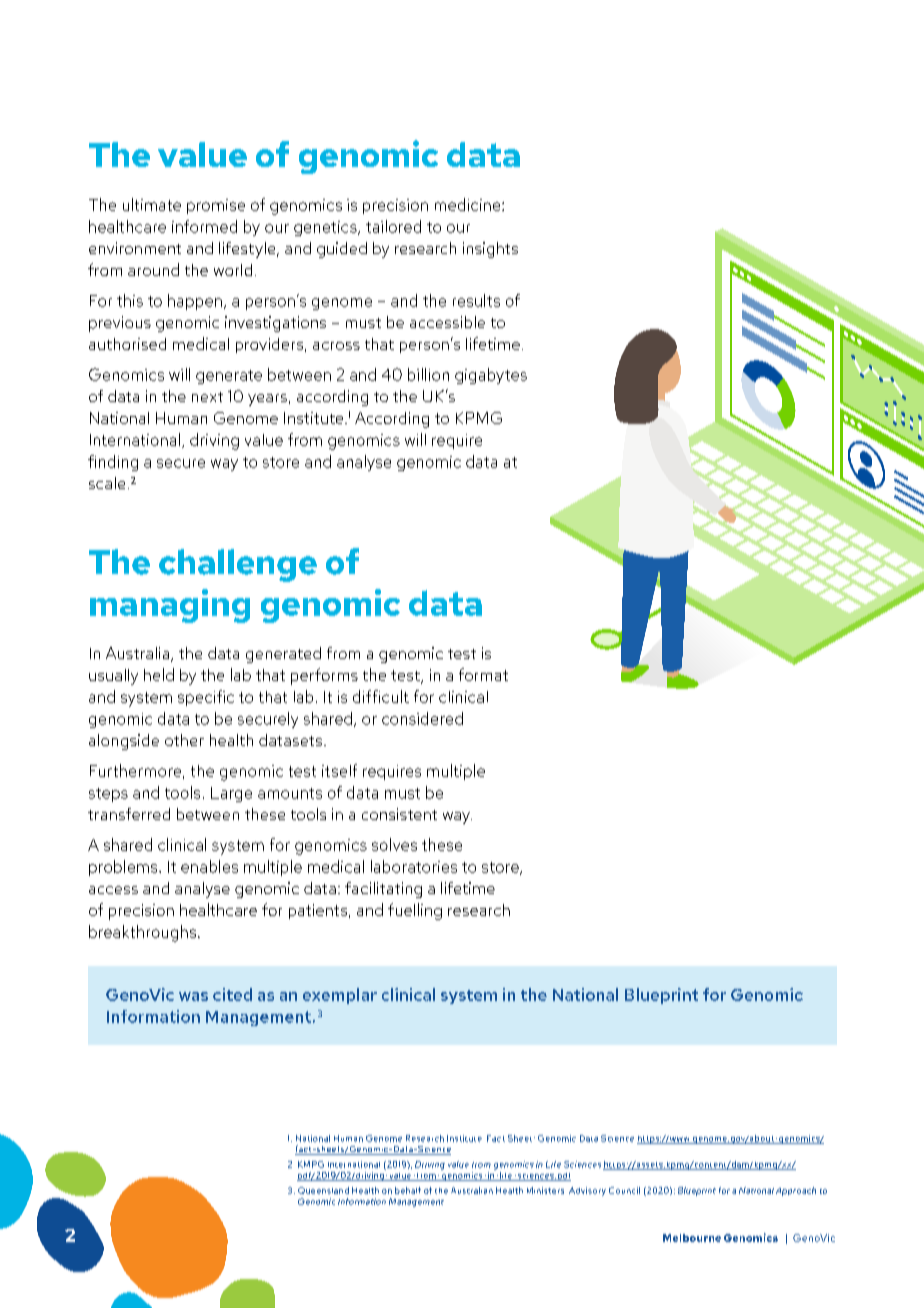  Describe the element at coordinates (469, 204) in the screenshot. I see `medicine` at that location.
